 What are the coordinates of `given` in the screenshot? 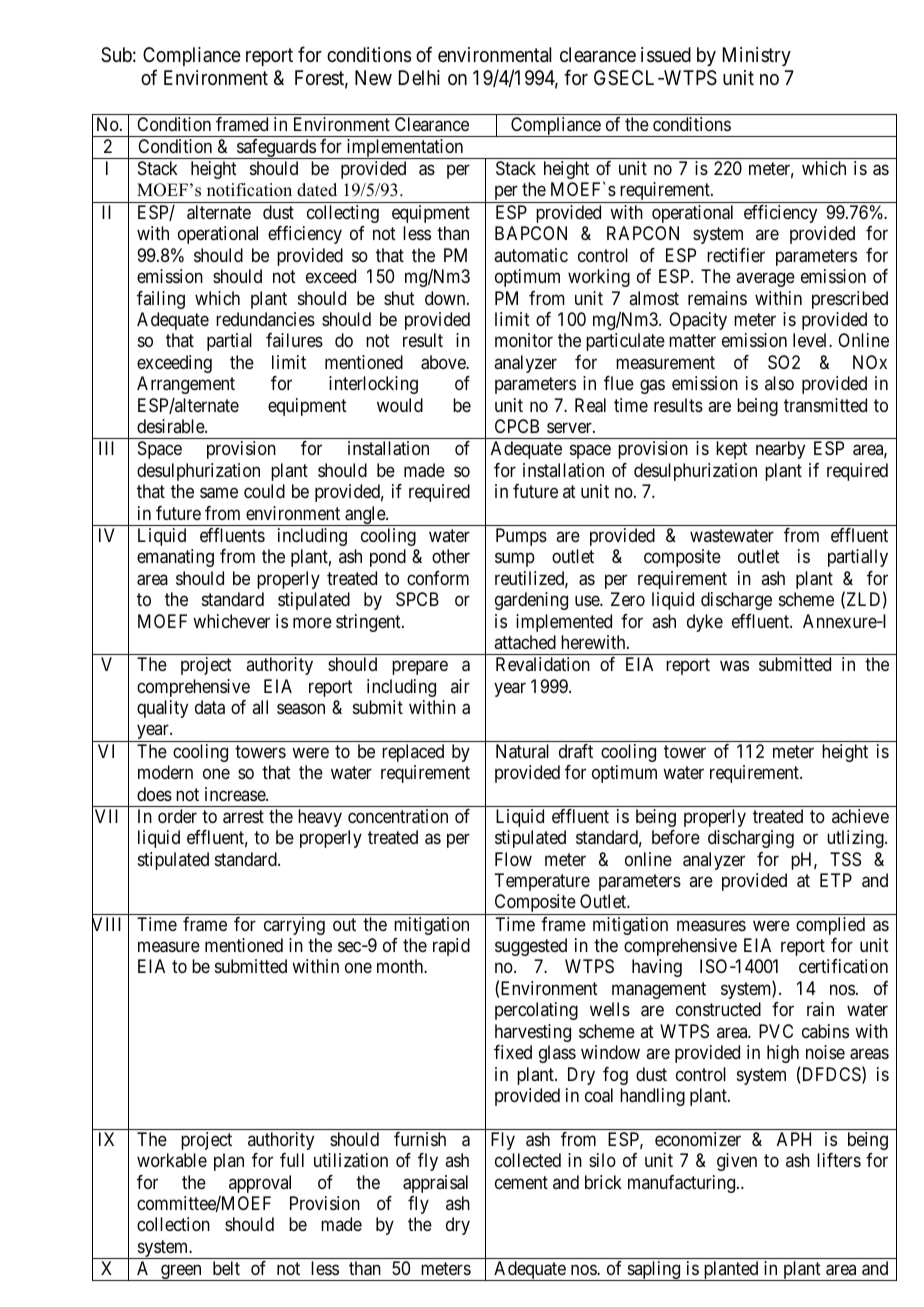 It's located at (737, 1162).
